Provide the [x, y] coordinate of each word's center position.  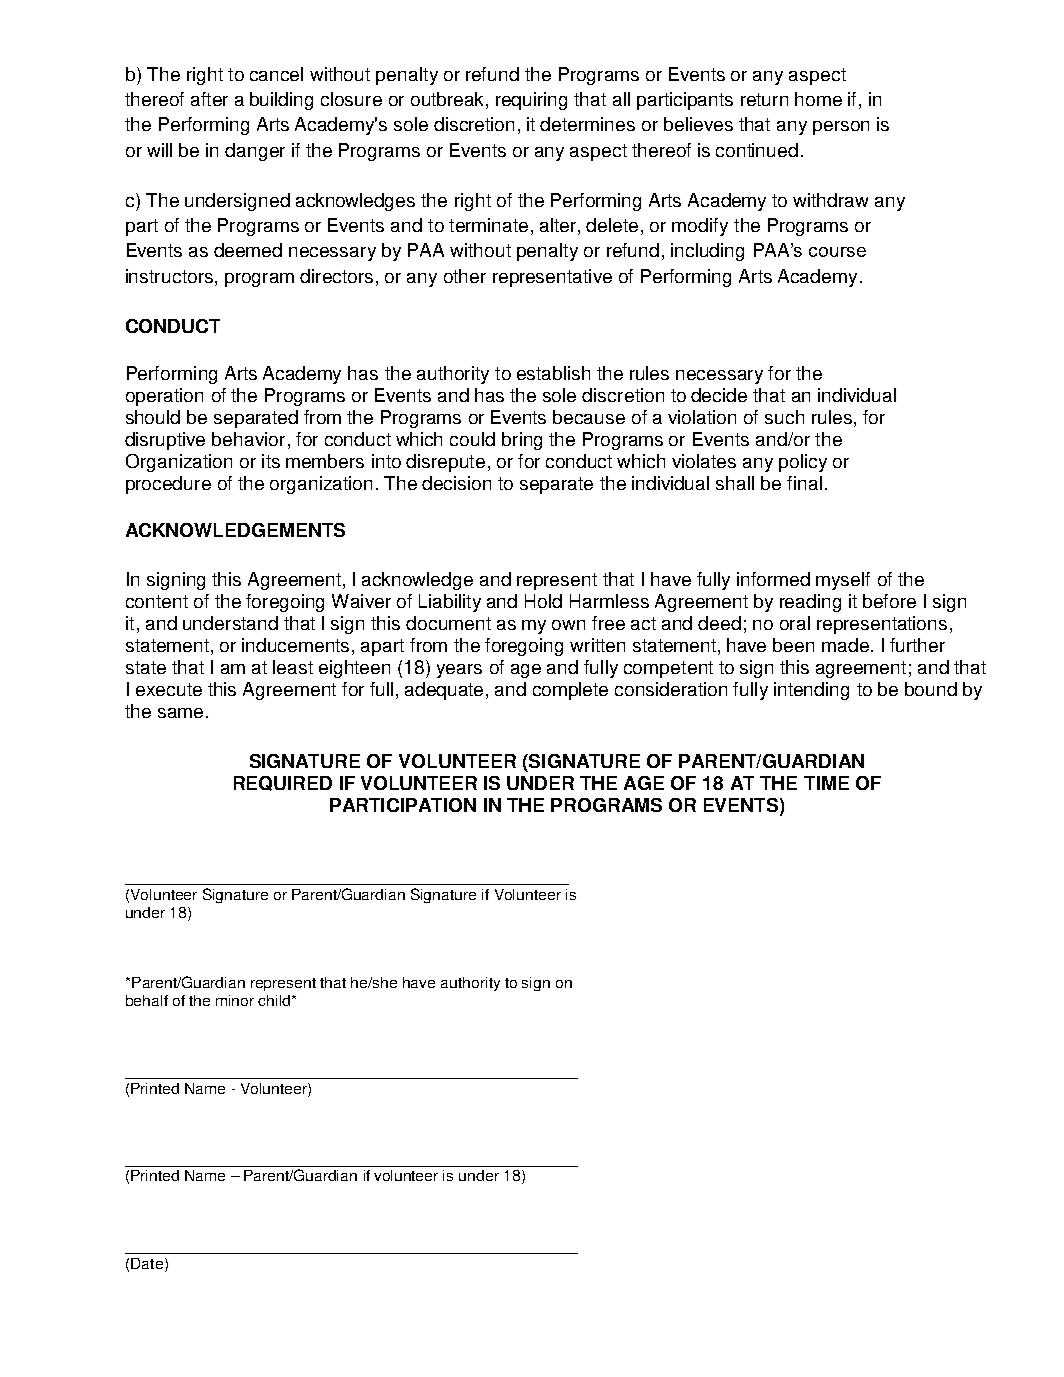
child [275, 1000]
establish [553, 373]
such [784, 417]
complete [570, 691]
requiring [531, 101]
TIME [826, 783]
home [818, 99]
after [209, 99]
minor [235, 1000]
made [845, 645]
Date [147, 1263]
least [293, 667]
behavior [248, 439]
